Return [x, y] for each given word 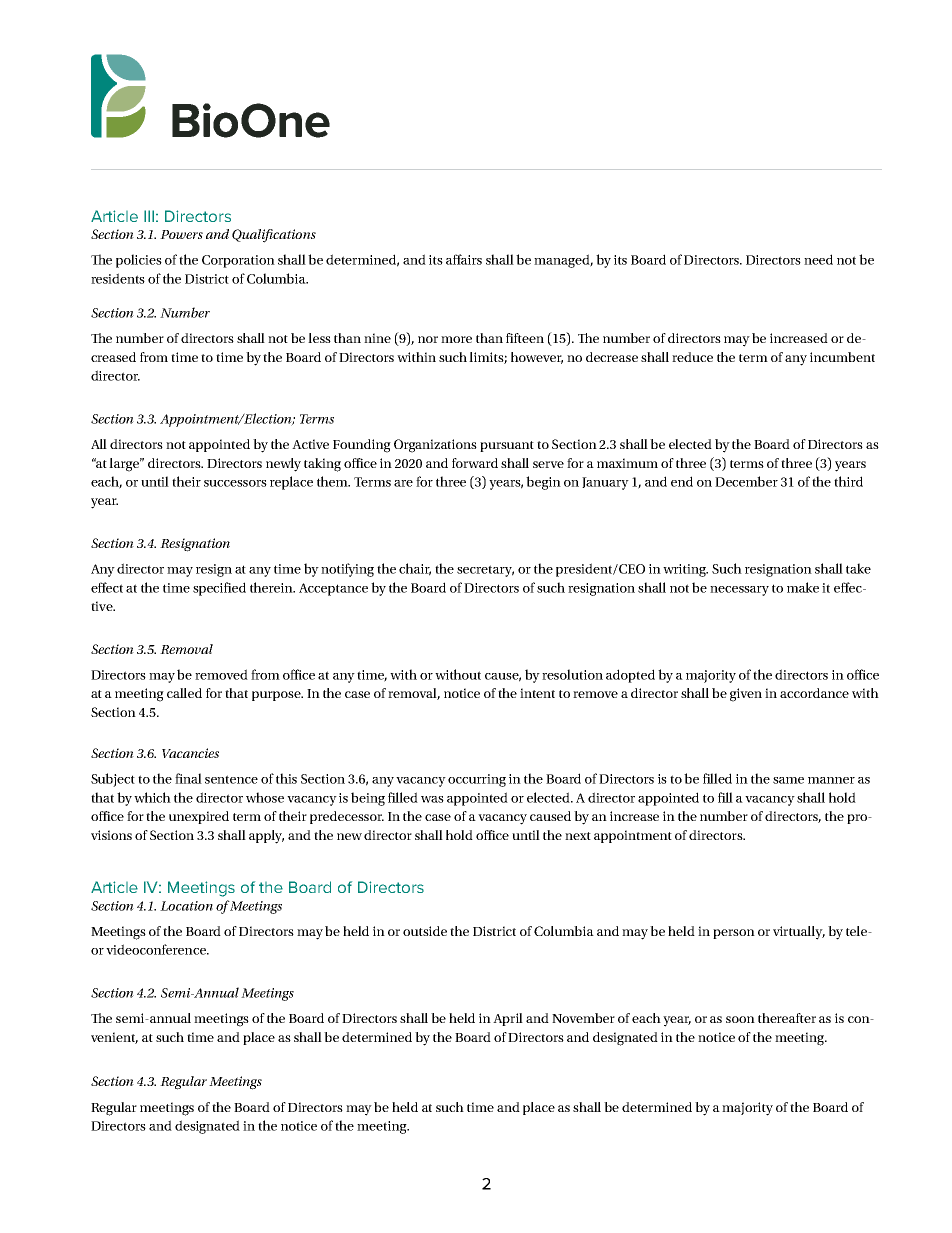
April [508, 1019]
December [746, 481]
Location [186, 906]
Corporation [238, 261]
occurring [477, 780]
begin [543, 483]
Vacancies [190, 753]
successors [235, 483]
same [788, 780]
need [818, 259]
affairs [464, 259]
